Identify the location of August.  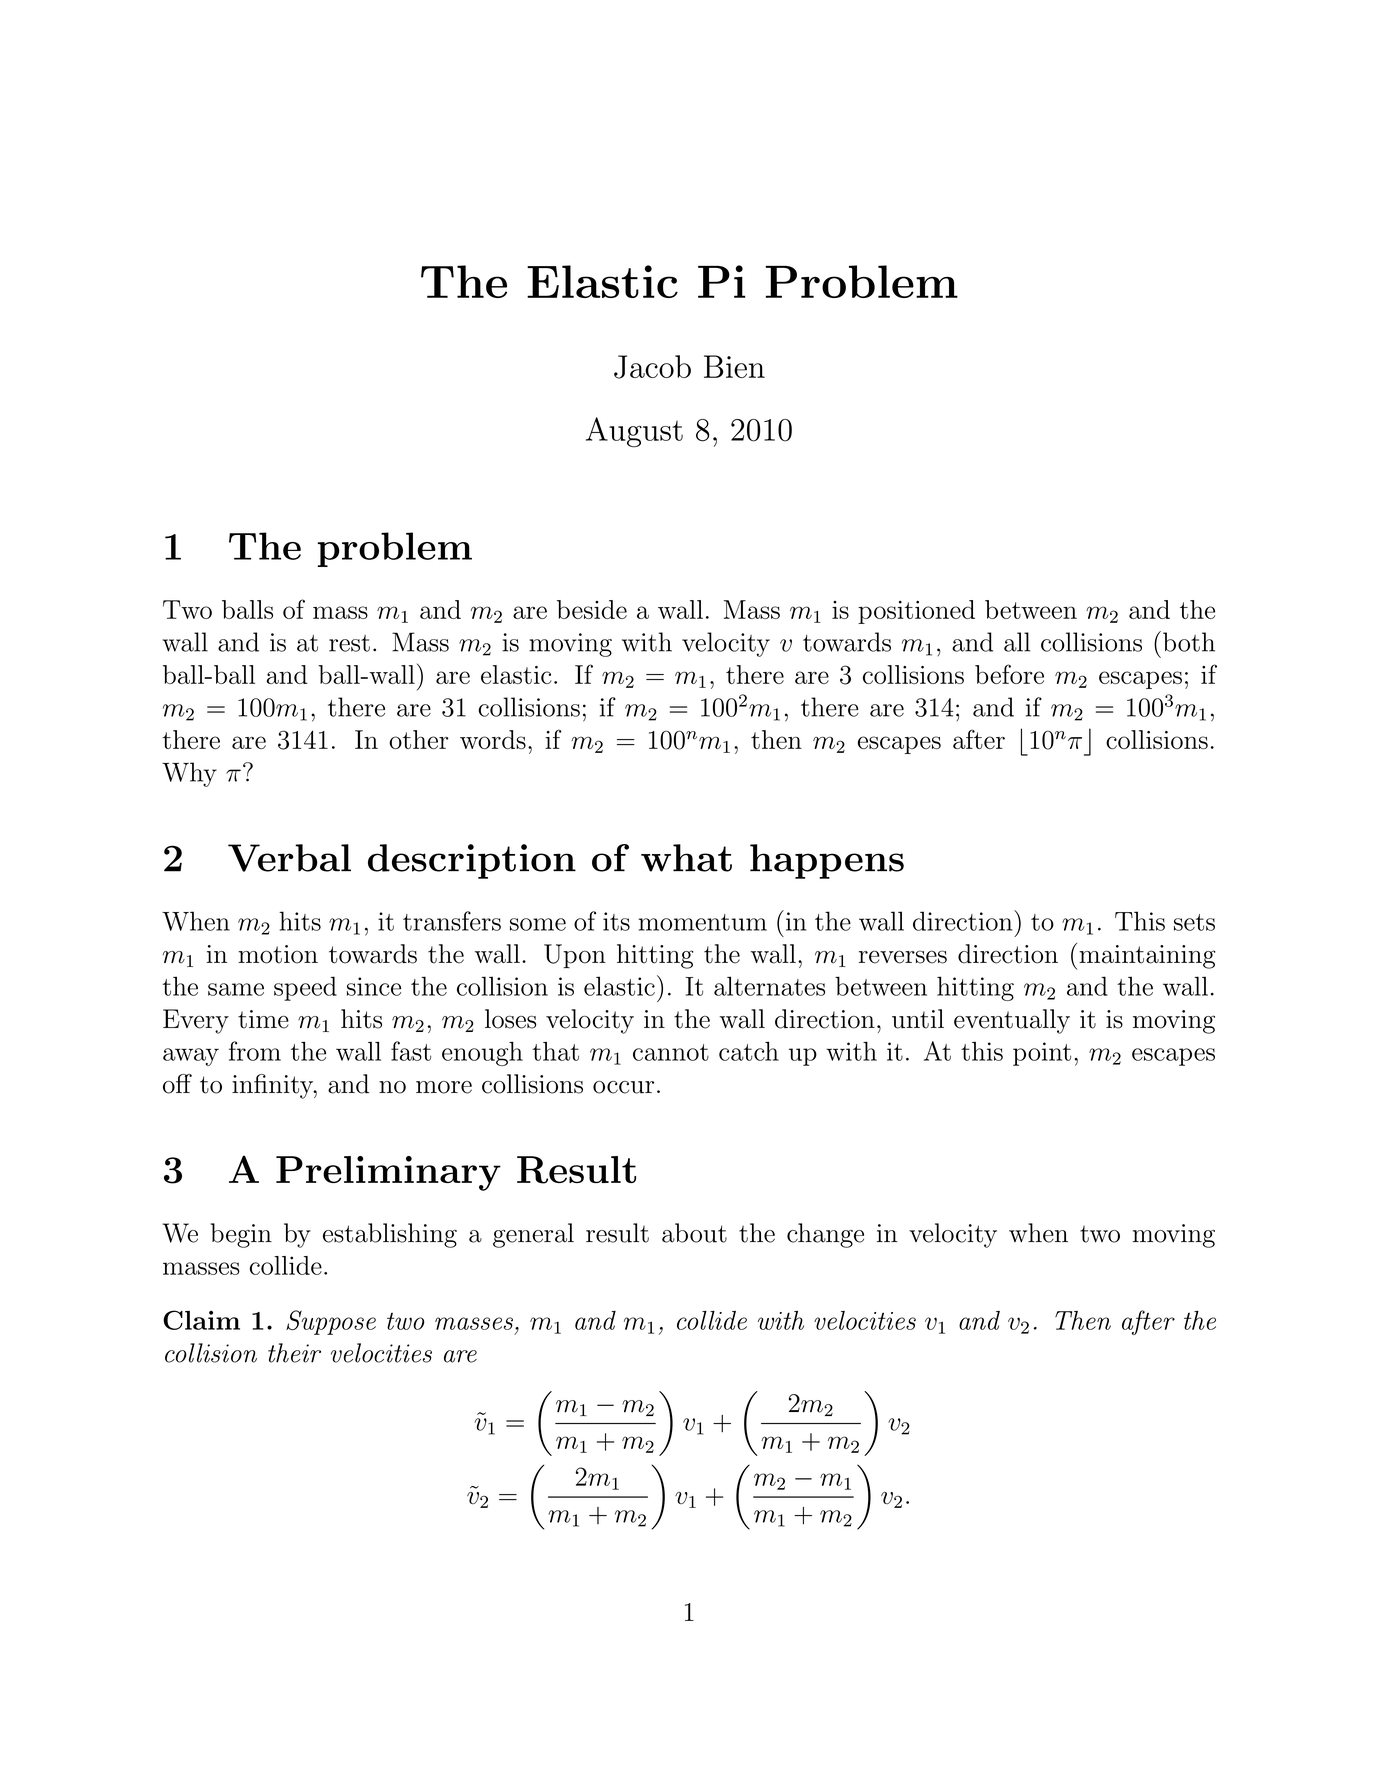
(634, 432).
